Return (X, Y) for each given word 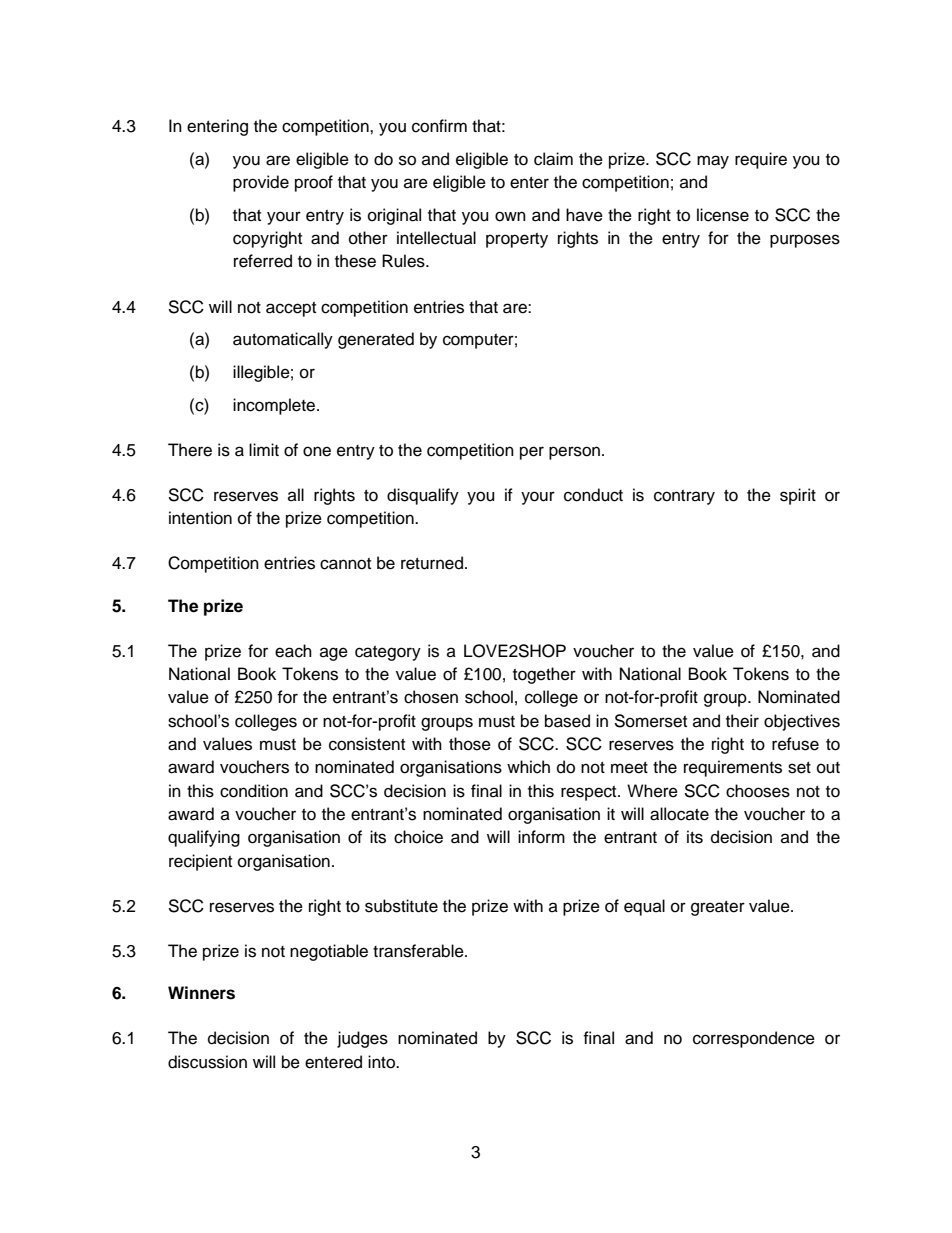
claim (553, 159)
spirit (798, 496)
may (713, 162)
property (517, 240)
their (742, 721)
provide (261, 183)
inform (541, 837)
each (293, 651)
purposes (805, 241)
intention (200, 518)
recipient (200, 862)
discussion (207, 1062)
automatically (283, 340)
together (544, 675)
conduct (593, 495)
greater (718, 908)
